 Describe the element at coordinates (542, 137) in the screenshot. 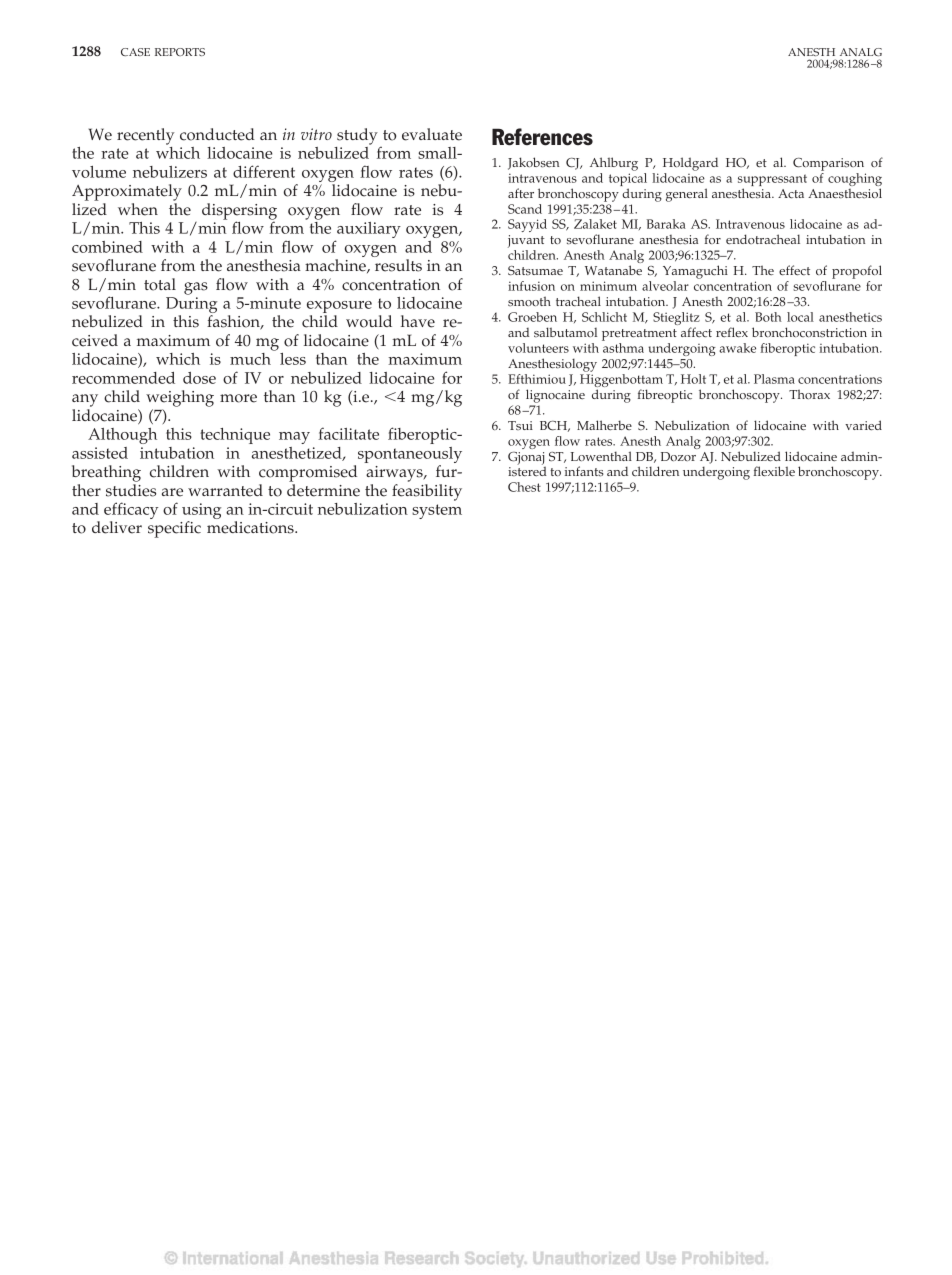

I see `References` at that location.
